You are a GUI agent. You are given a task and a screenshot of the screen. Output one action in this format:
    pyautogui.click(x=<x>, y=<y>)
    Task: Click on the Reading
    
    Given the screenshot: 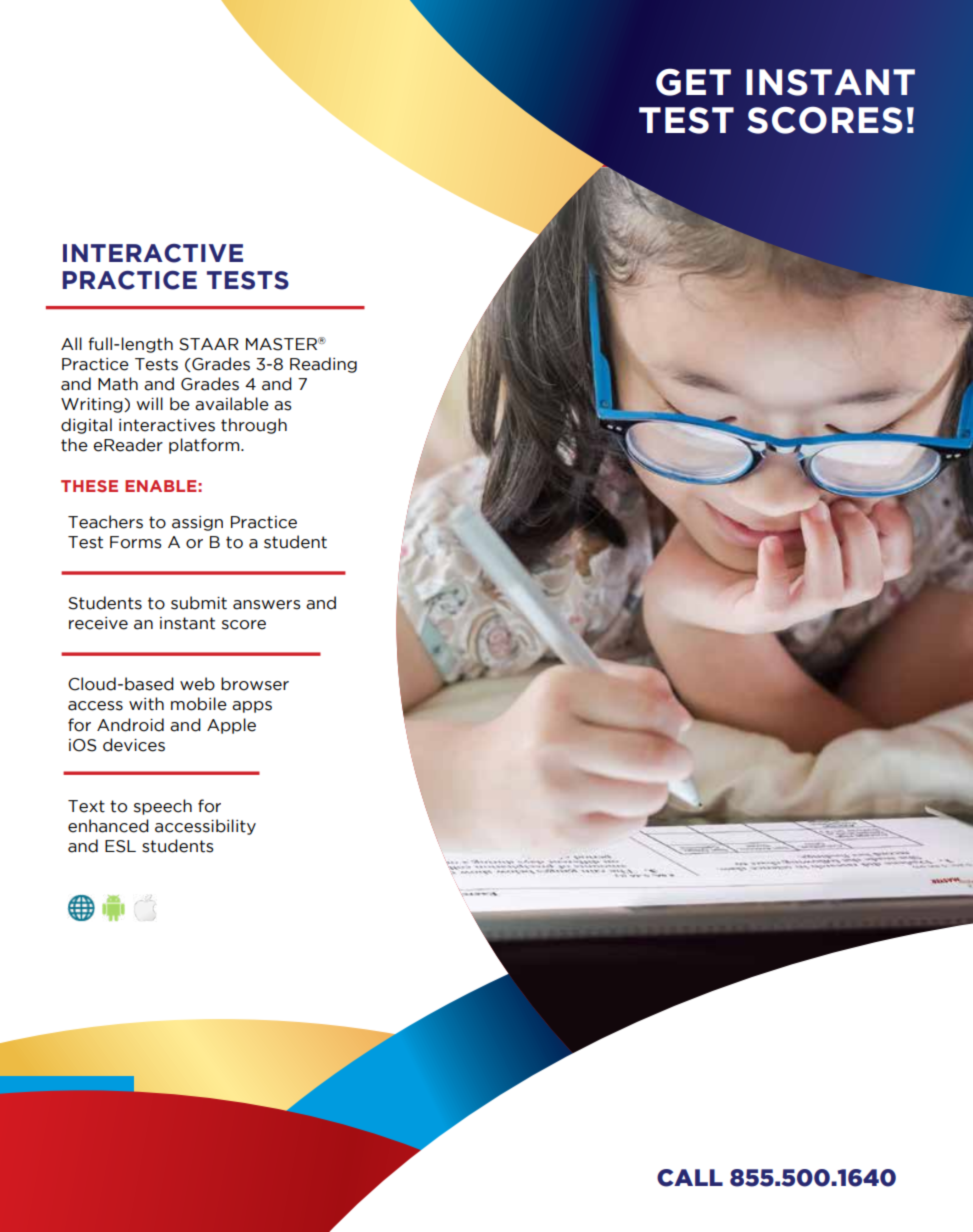 What is the action you would take?
    pyautogui.click(x=323, y=365)
